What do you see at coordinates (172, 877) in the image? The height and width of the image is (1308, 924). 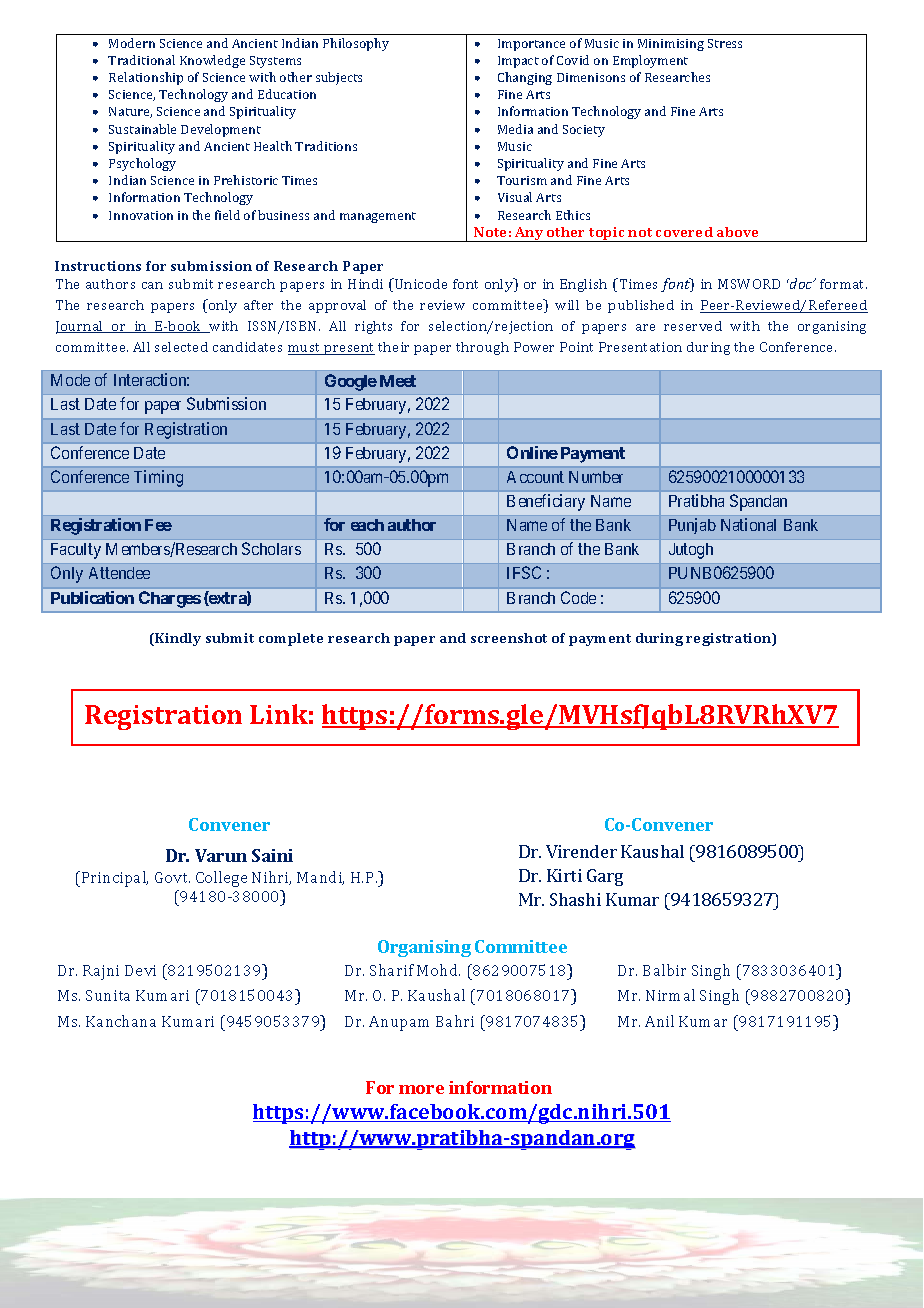 I see `Govt` at bounding box center [172, 877].
